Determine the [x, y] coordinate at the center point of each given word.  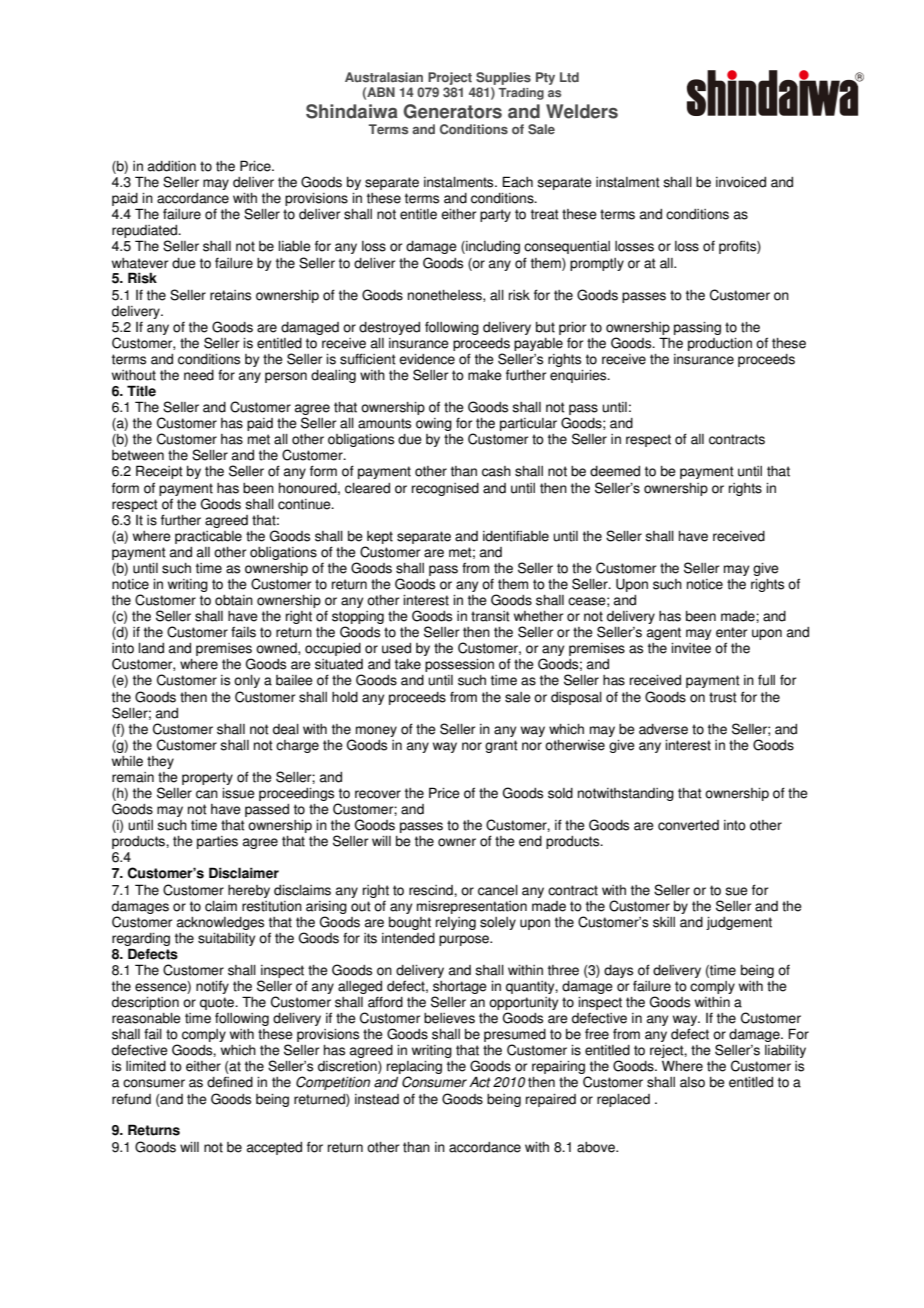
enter [731, 632]
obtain [234, 600]
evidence [427, 359]
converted [688, 825]
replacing [414, 1069]
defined [230, 1082]
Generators [452, 111]
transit [490, 616]
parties [217, 842]
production [720, 344]
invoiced [741, 182]
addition [172, 166]
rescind [432, 890]
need [199, 375]
